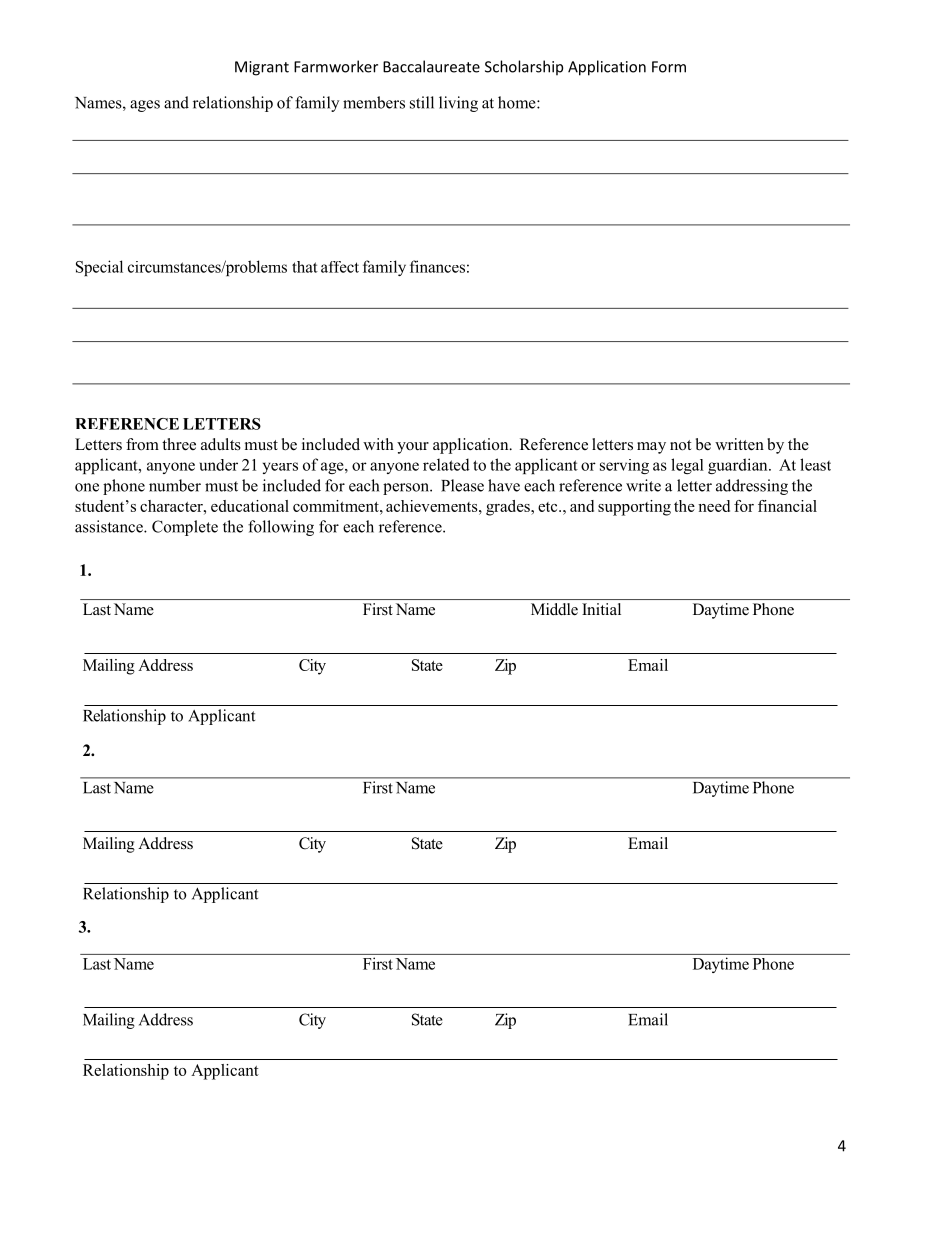  Describe the element at coordinates (431, 66) in the screenshot. I see `Baccalaureate` at that location.
